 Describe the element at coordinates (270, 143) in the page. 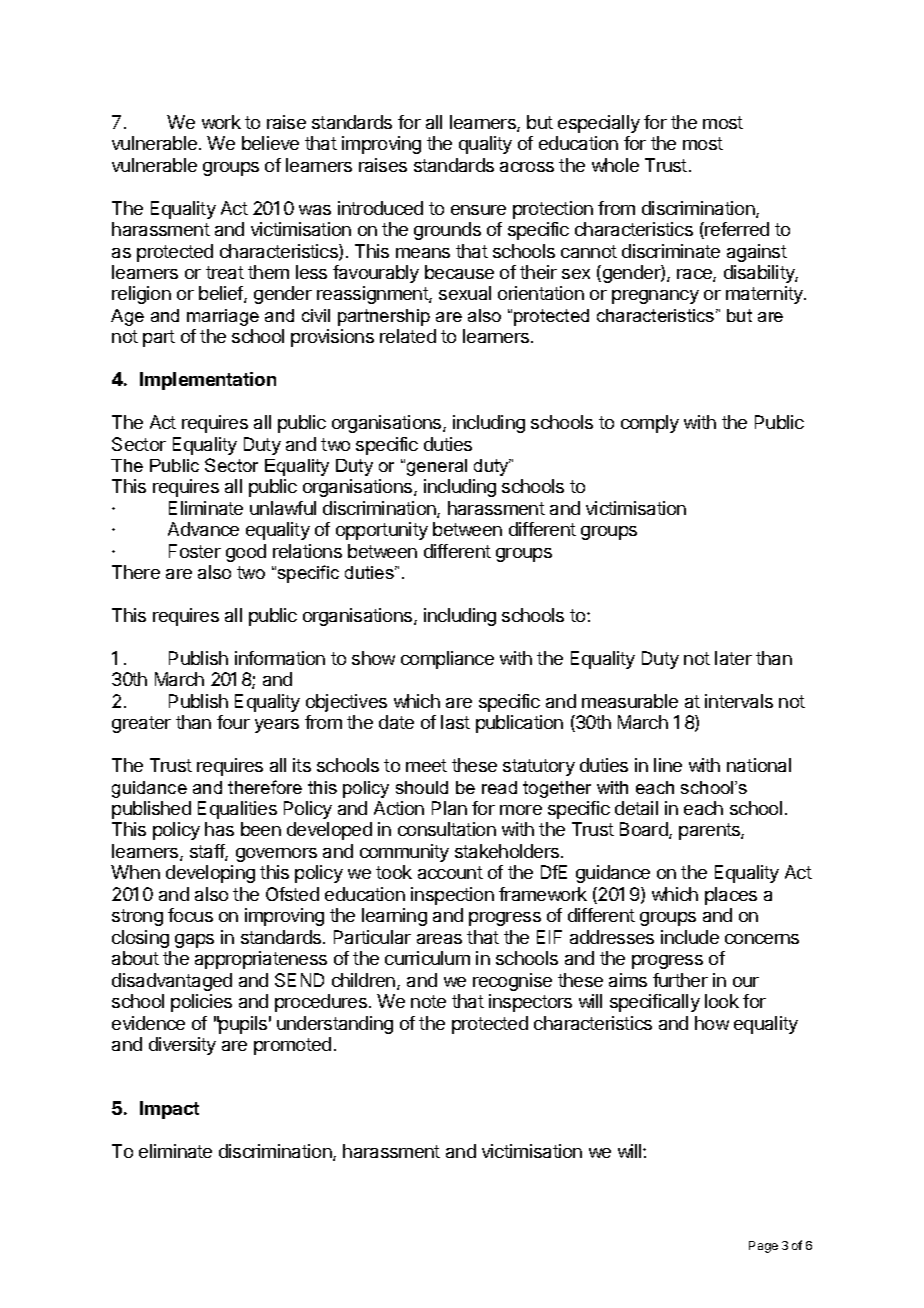

I see `believe` at that location.
